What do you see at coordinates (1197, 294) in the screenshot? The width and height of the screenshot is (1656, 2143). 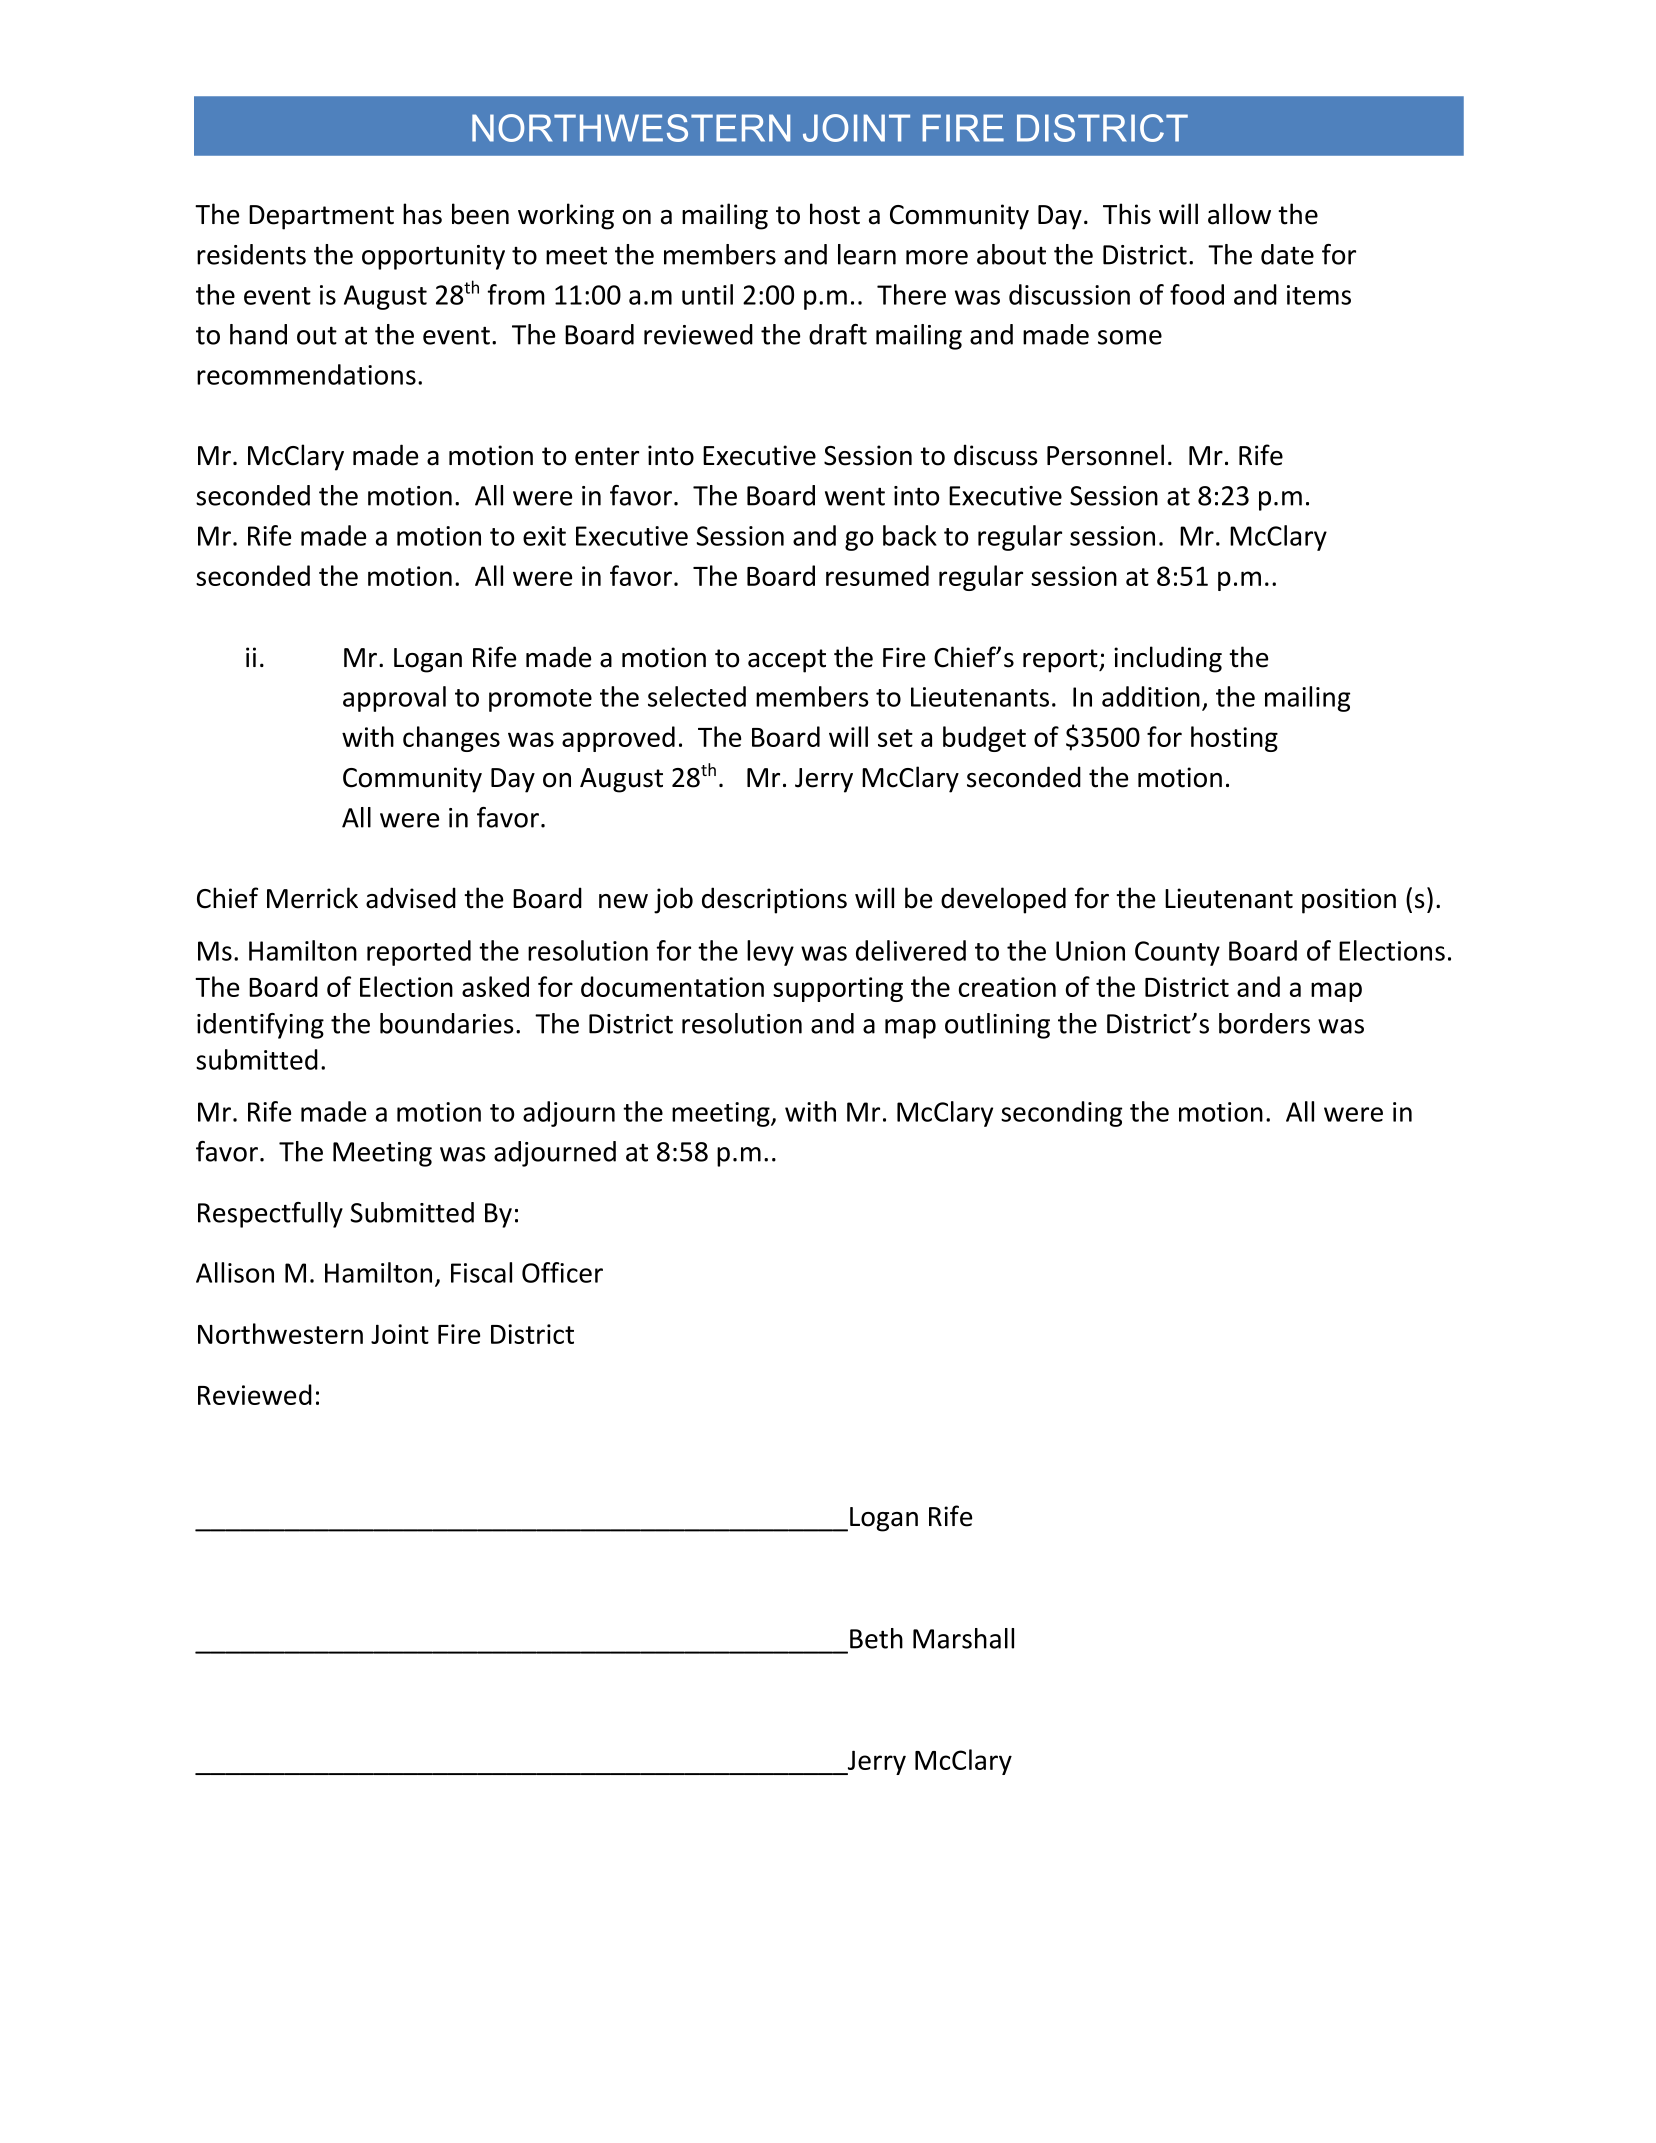 I see `food` at bounding box center [1197, 294].
